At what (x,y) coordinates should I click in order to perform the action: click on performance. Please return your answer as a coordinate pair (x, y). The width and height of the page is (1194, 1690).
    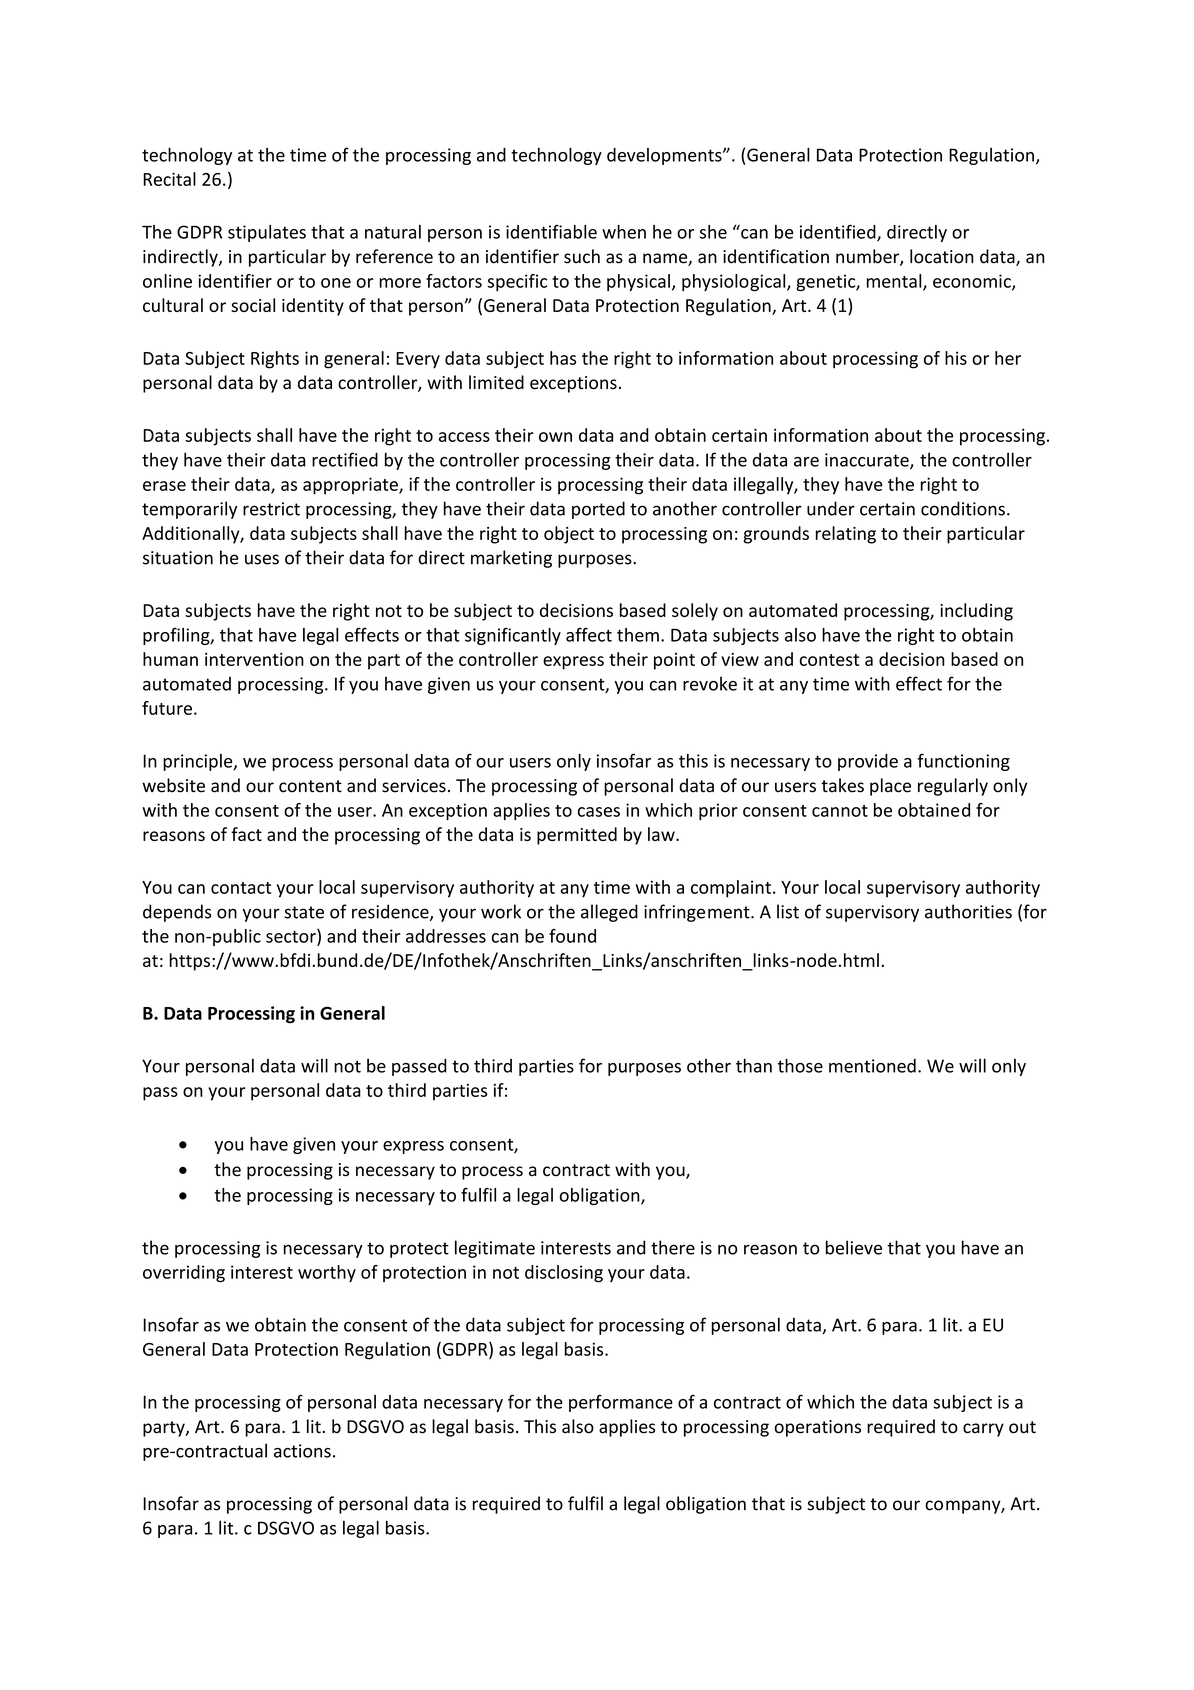
    Looking at the image, I should click on (621, 1403).
